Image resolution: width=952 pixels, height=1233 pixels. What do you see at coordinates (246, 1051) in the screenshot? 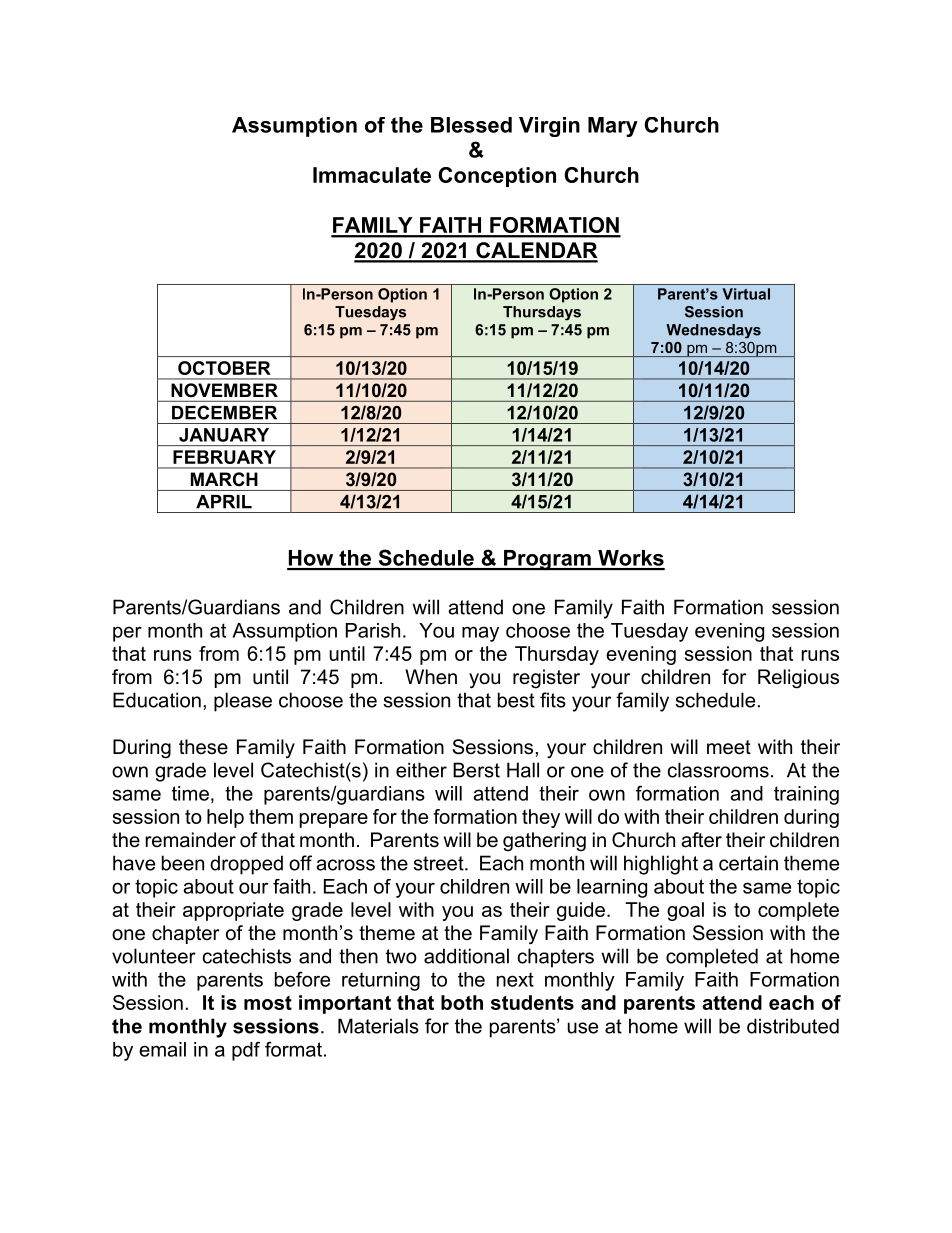
I see `pdf` at bounding box center [246, 1051].
